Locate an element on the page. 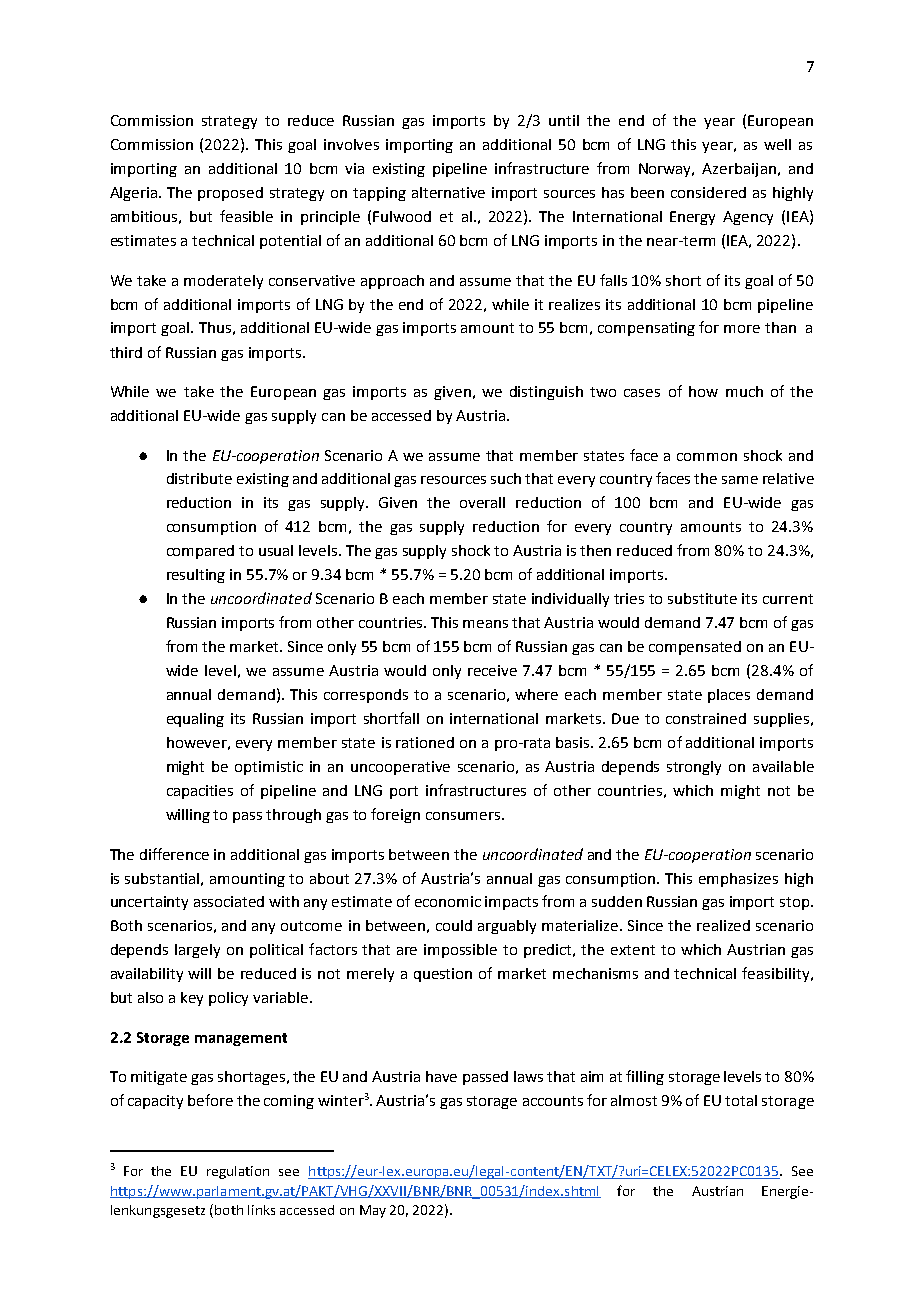  regulation is located at coordinates (238, 1172).
